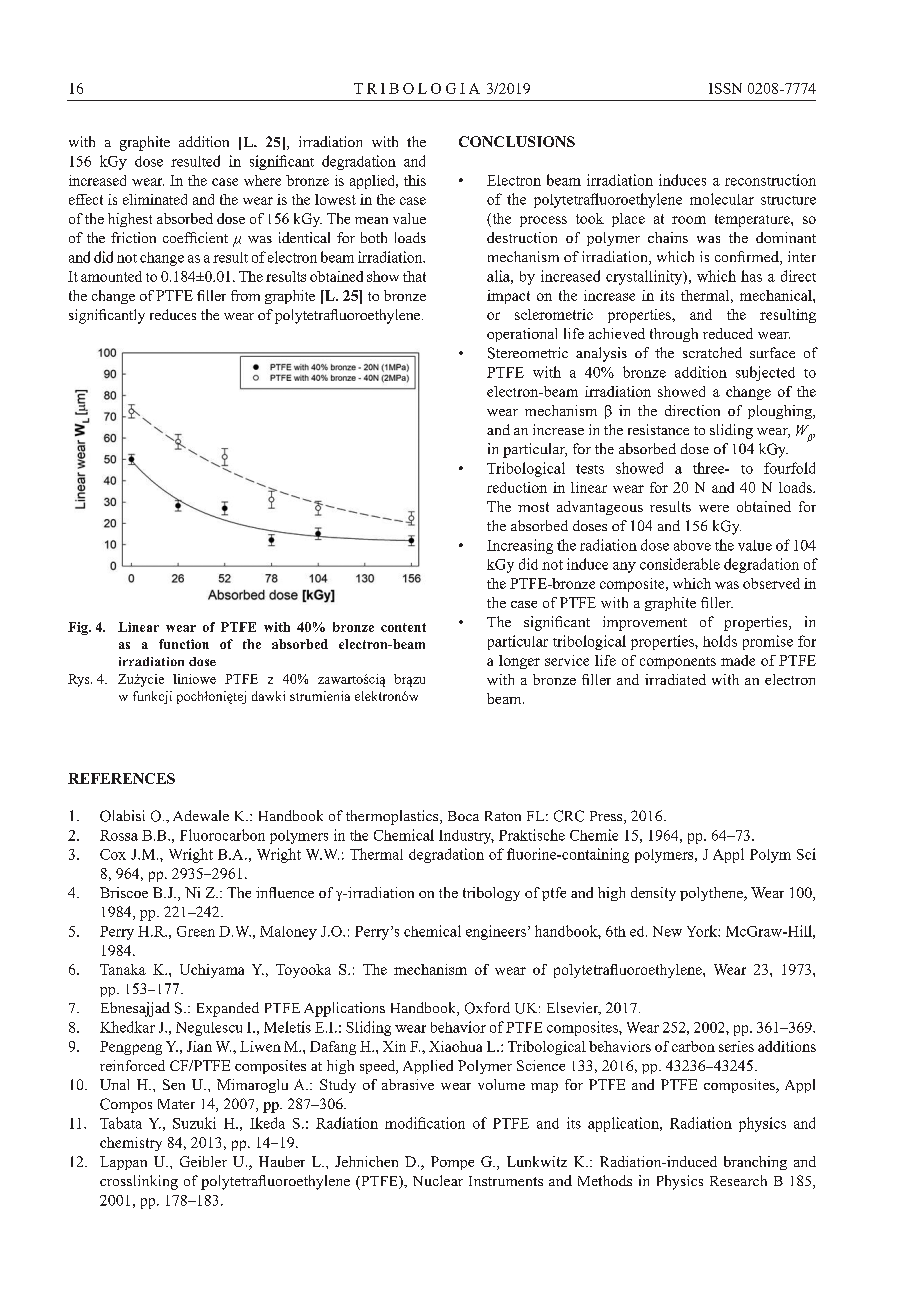 The width and height of the screenshot is (907, 1316). What do you see at coordinates (155, 199) in the screenshot?
I see `eliminated` at bounding box center [155, 199].
